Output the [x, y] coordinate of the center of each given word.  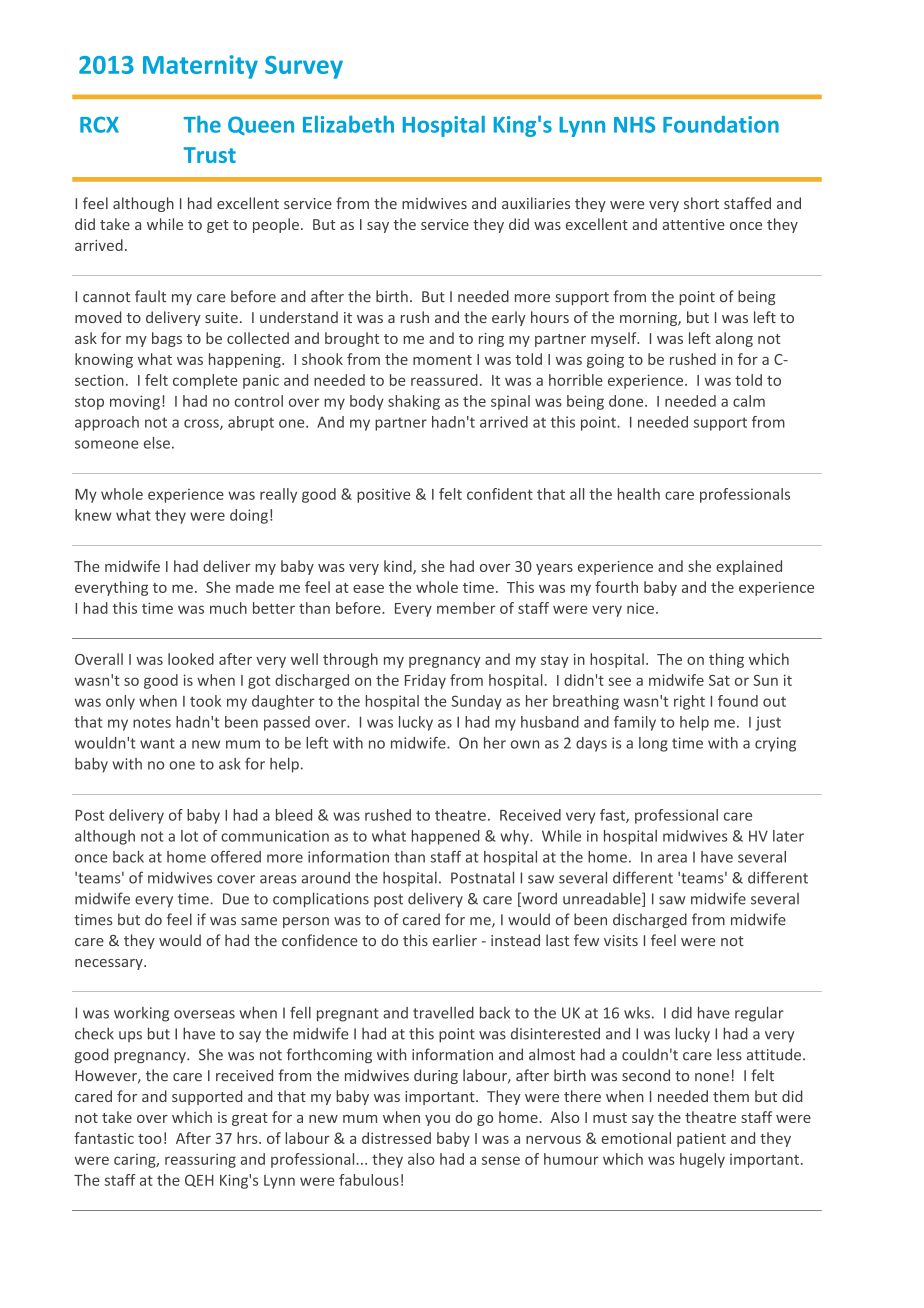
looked [191, 659]
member [466, 608]
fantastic [104, 1138]
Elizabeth [348, 124]
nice [640, 608]
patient [701, 1140]
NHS [634, 124]
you [437, 1120]
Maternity [200, 67]
